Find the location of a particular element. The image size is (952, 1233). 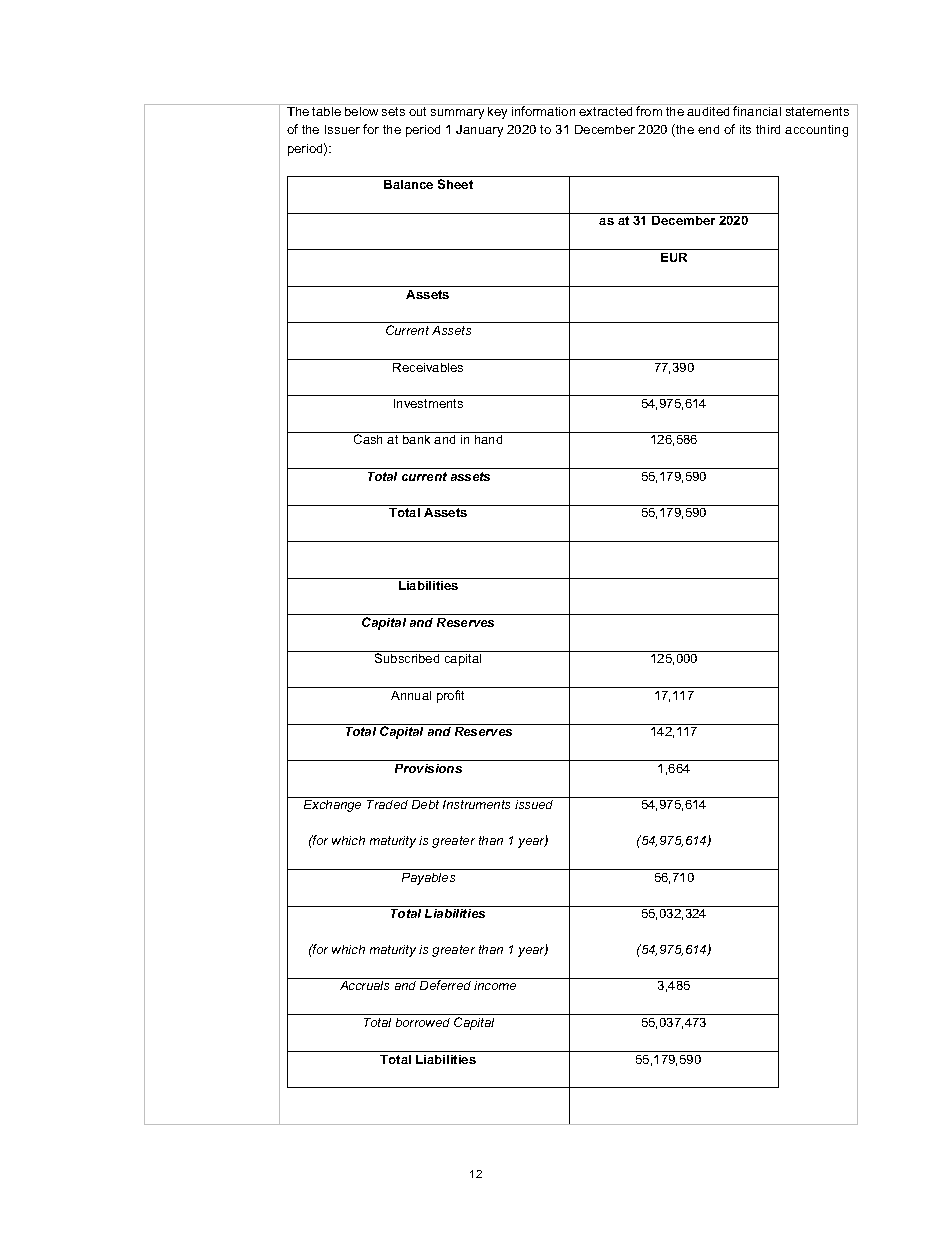

Accruals is located at coordinates (364, 985).
